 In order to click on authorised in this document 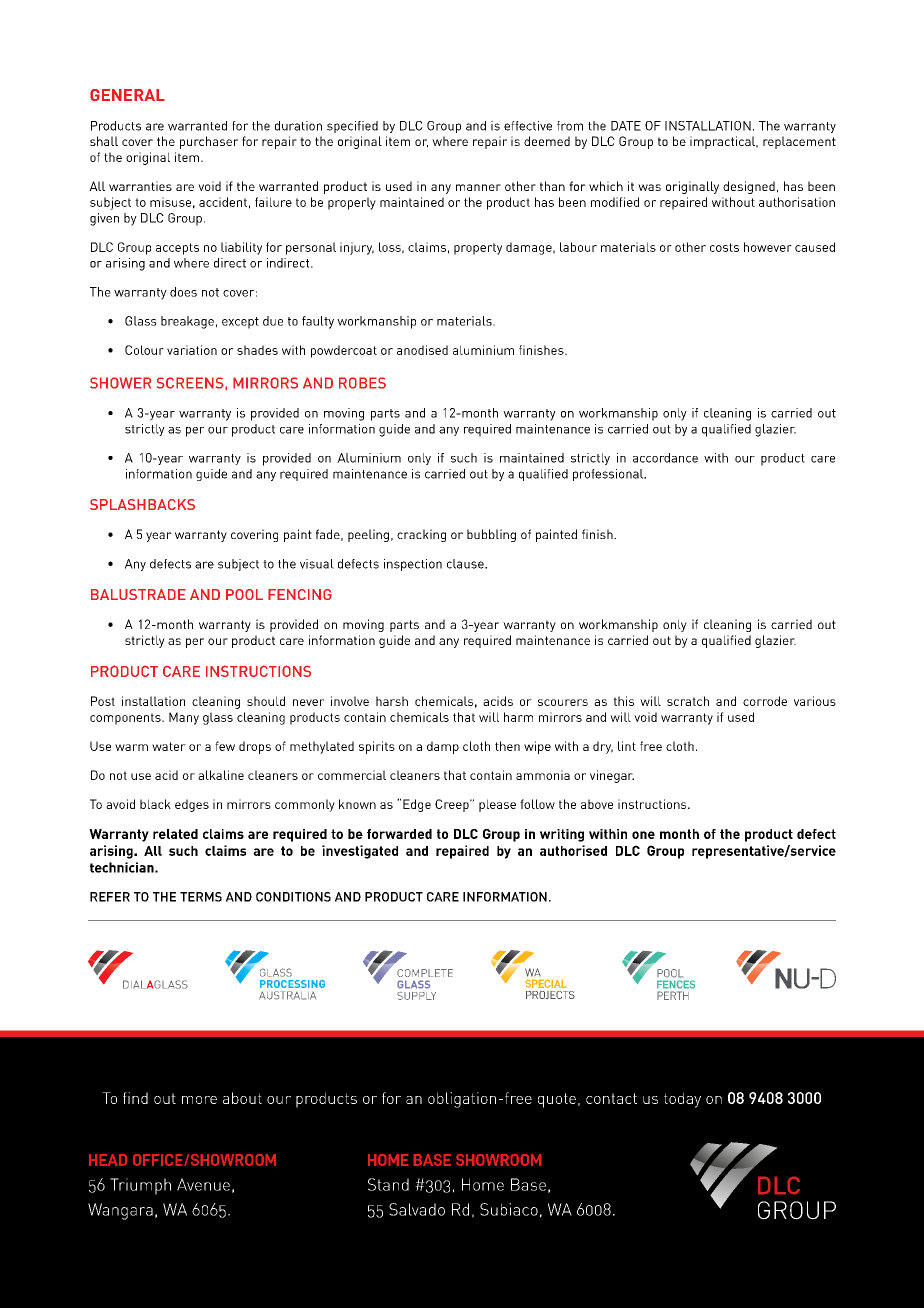, I will do `click(573, 850)`.
